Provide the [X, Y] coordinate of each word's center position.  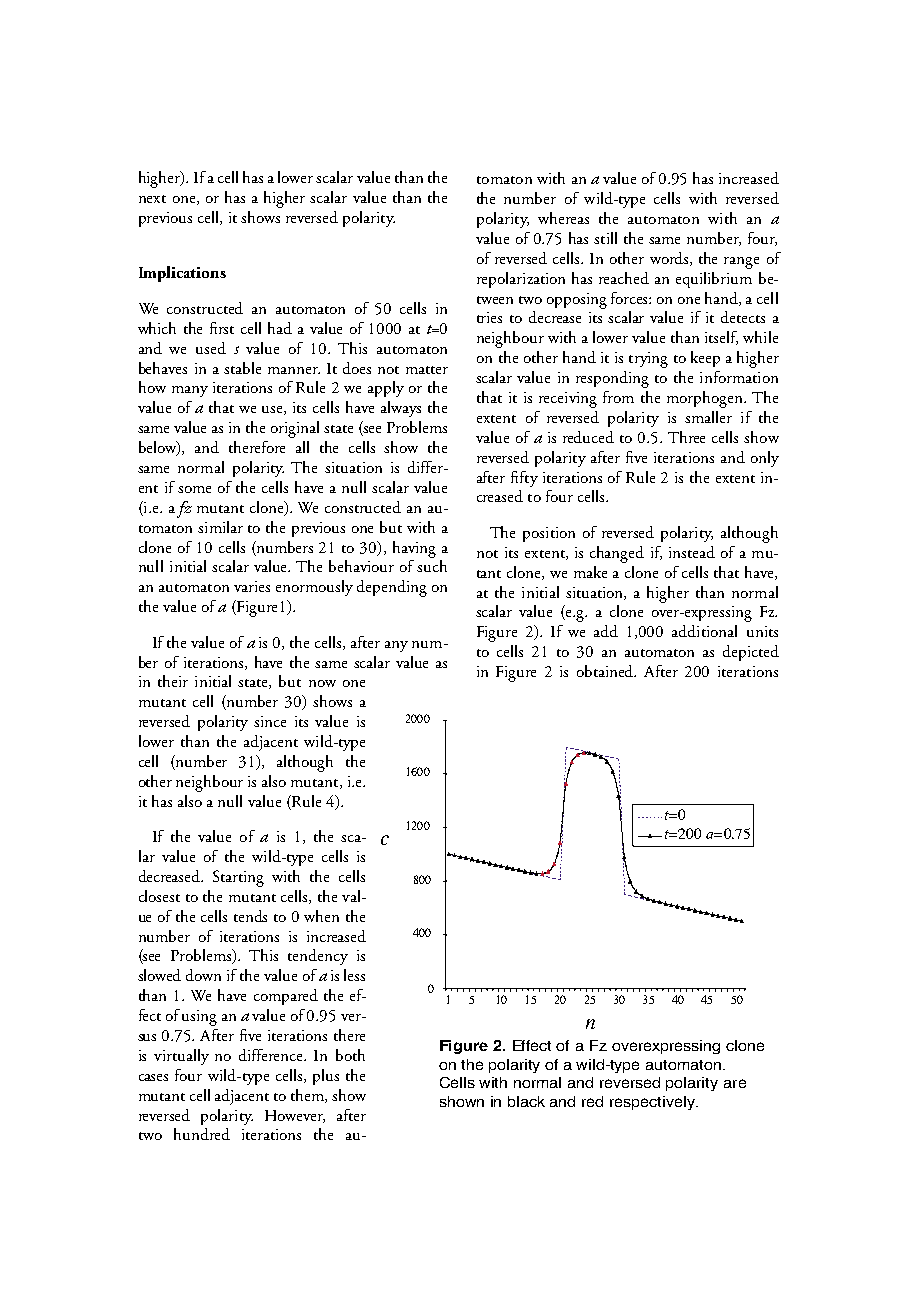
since [270, 721]
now [322, 683]
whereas [563, 218]
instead [692, 552]
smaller [708, 417]
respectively [654, 1103]
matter [427, 370]
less [354, 975]
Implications [182, 274]
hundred [202, 1134]
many [190, 391]
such [432, 566]
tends [250, 916]
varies [252, 586]
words [670, 259]
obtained [606, 671]
